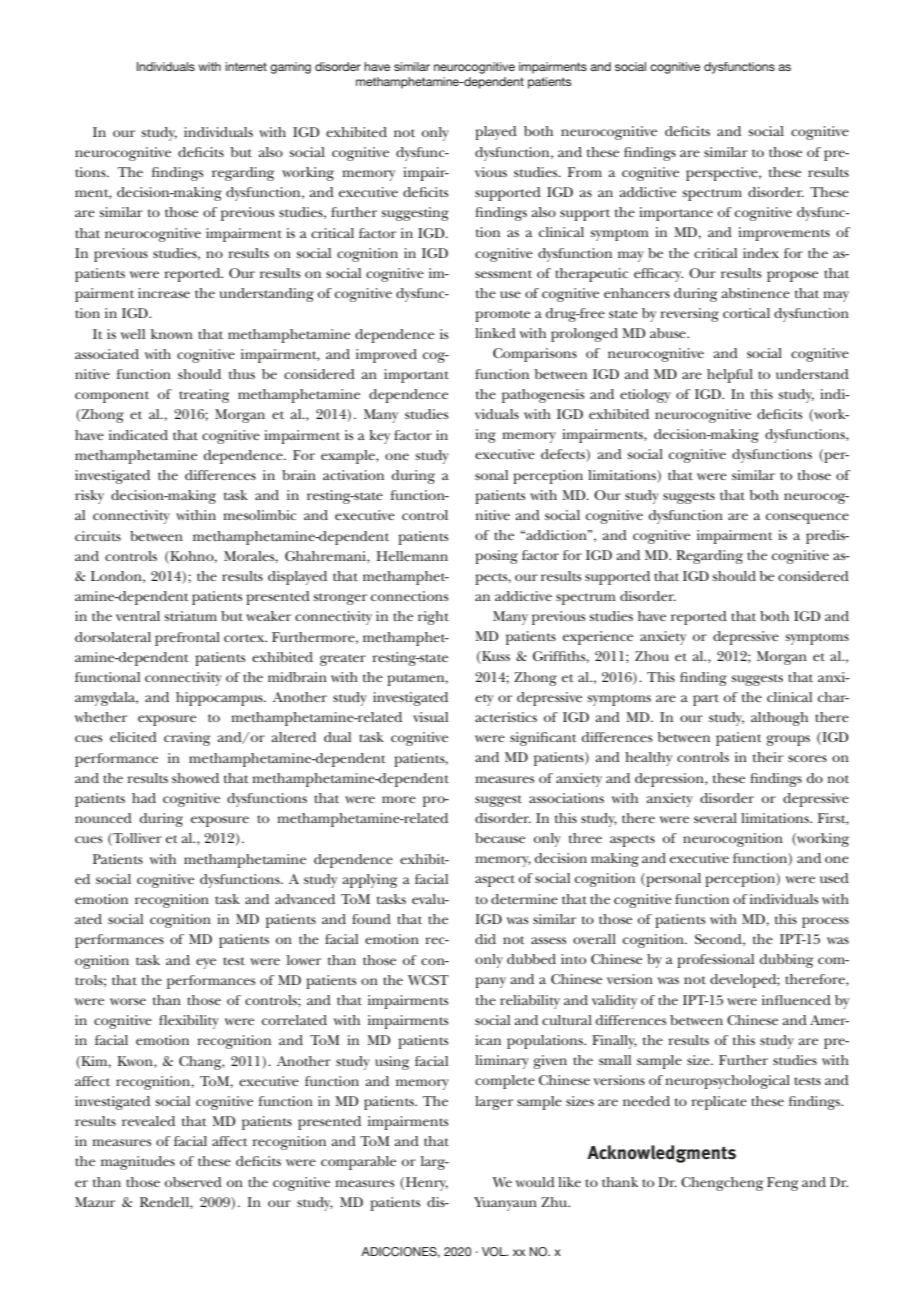  Describe the element at coordinates (416, 376) in the screenshot. I see `important` at that location.
